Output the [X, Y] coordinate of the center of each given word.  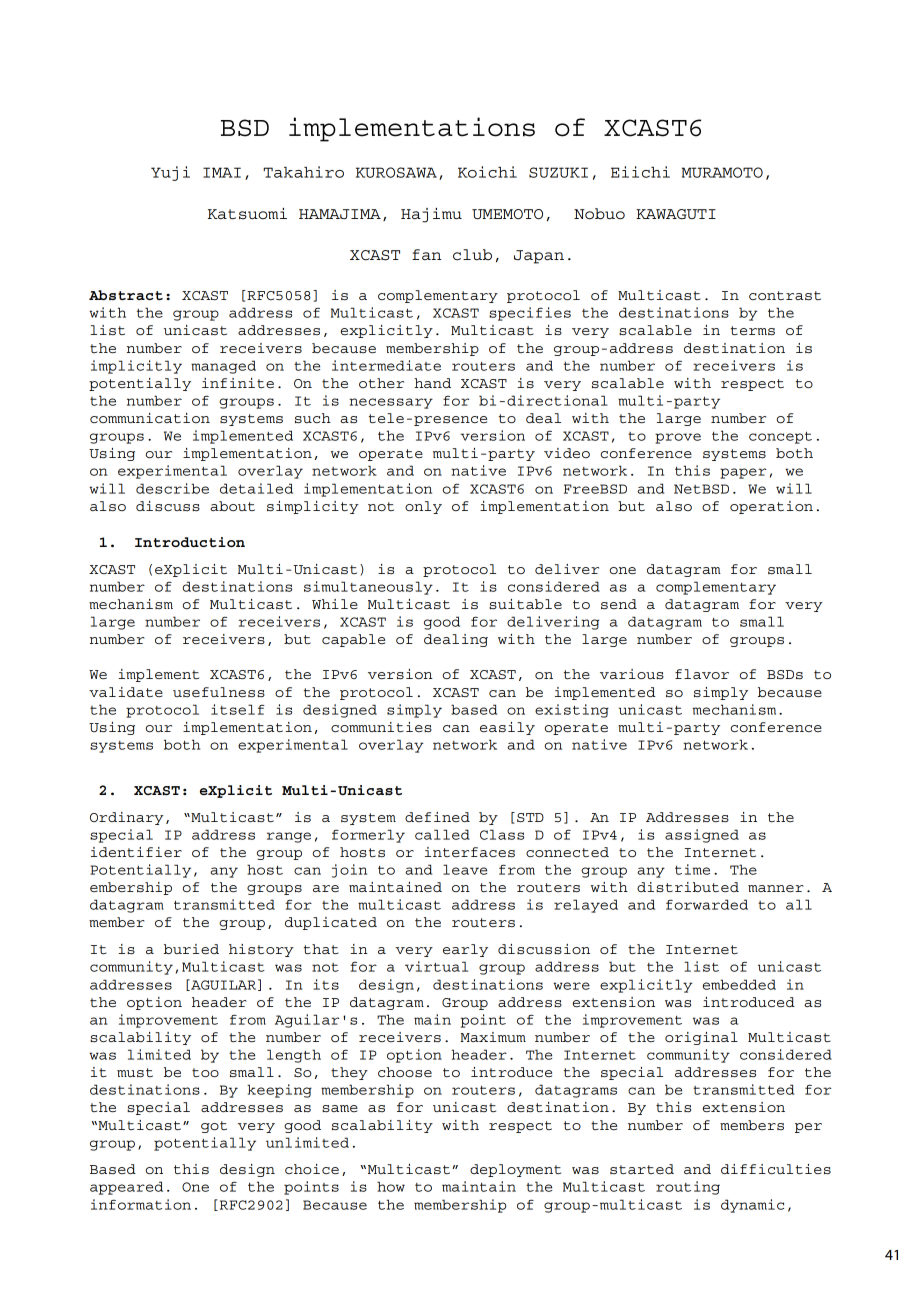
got [214, 1127]
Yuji [170, 173]
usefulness [219, 692]
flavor [702, 674]
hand [432, 383]
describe [172, 488]
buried [191, 949]
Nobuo [599, 214]
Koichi [487, 172]
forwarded [707, 904]
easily [507, 728]
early [465, 950]
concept [780, 438]
